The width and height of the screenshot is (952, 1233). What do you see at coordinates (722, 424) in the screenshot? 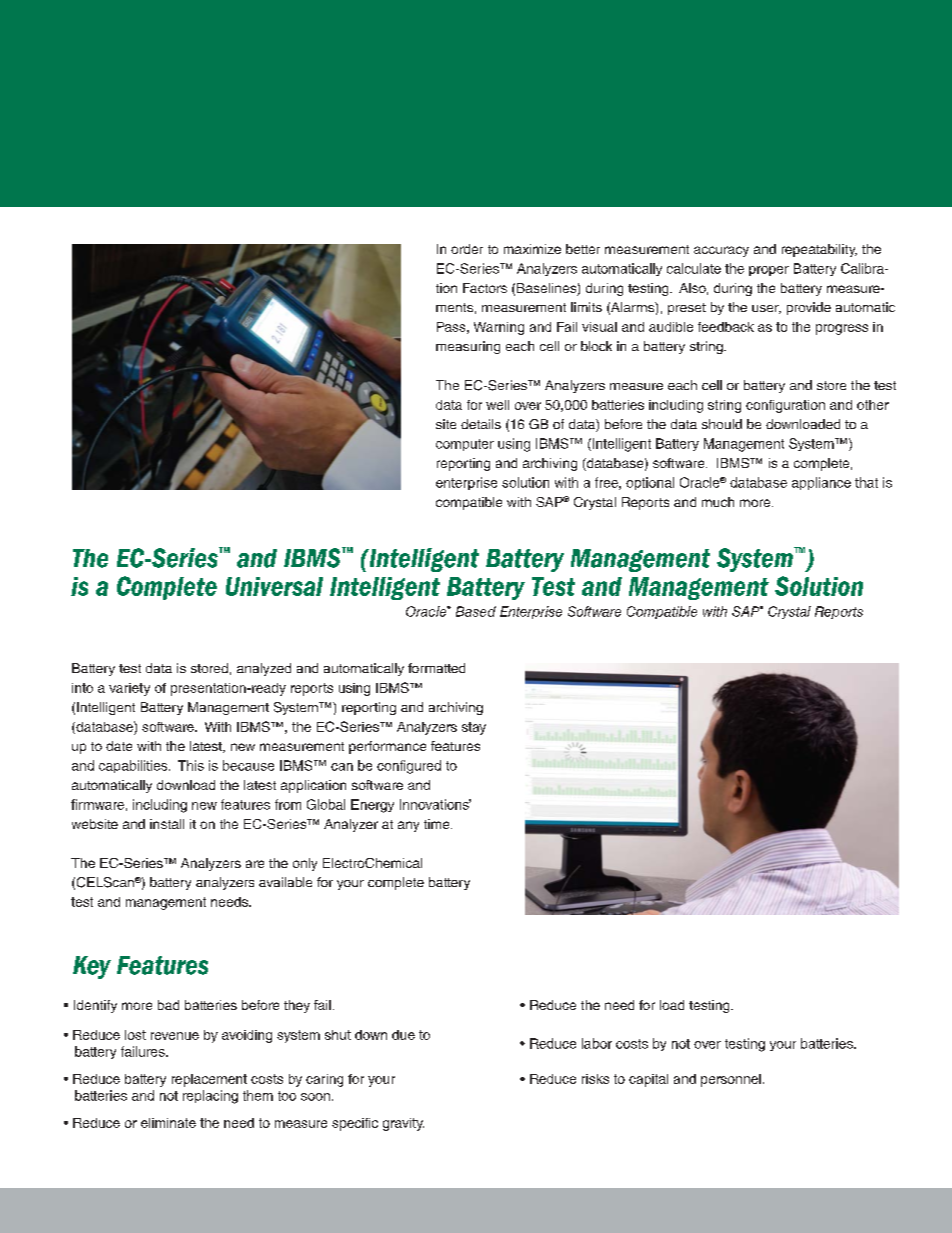
I see `should` at bounding box center [722, 424].
